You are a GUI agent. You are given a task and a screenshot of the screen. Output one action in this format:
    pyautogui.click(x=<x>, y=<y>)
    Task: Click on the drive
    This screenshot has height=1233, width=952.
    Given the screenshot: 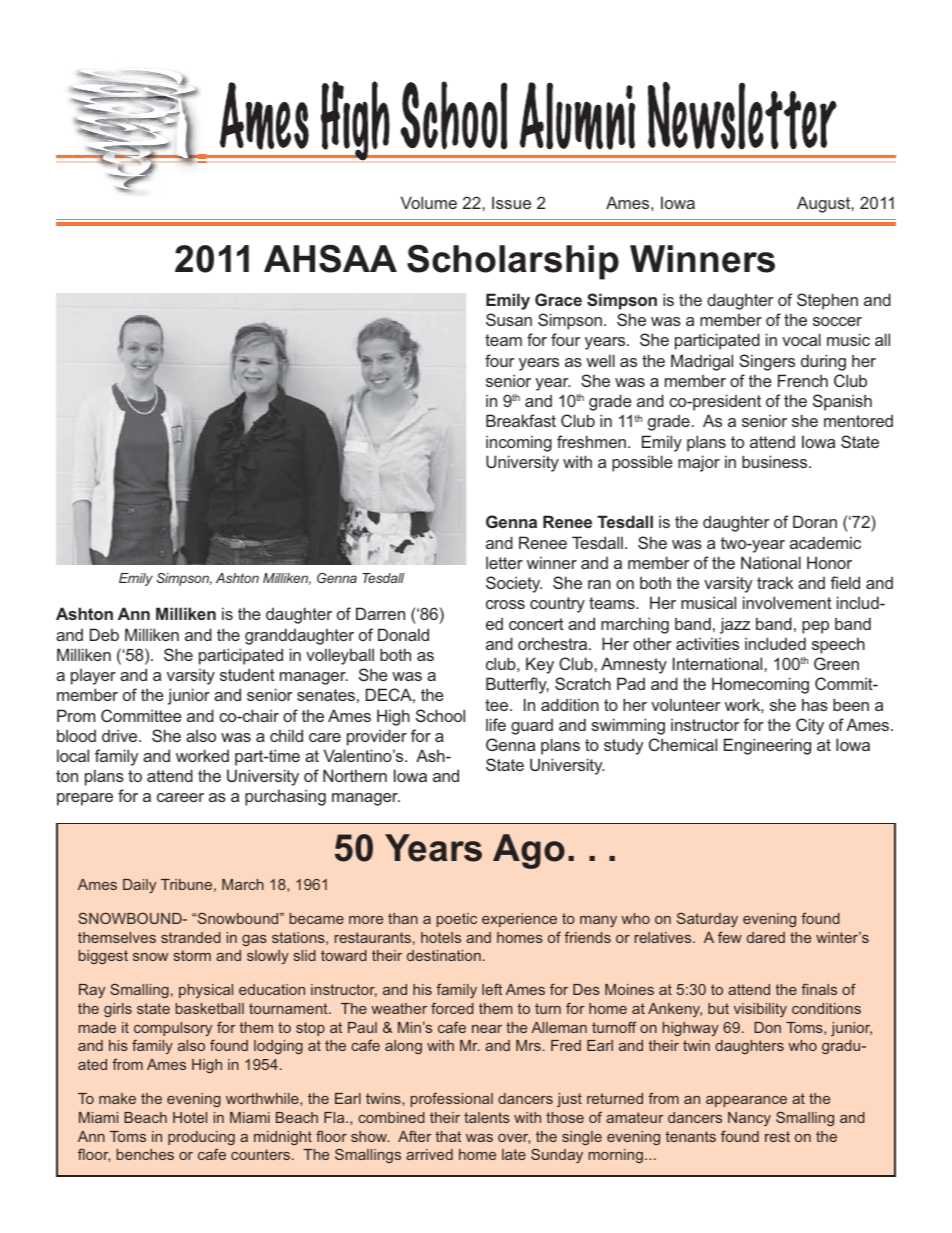 What is the action you would take?
    pyautogui.click(x=121, y=735)
